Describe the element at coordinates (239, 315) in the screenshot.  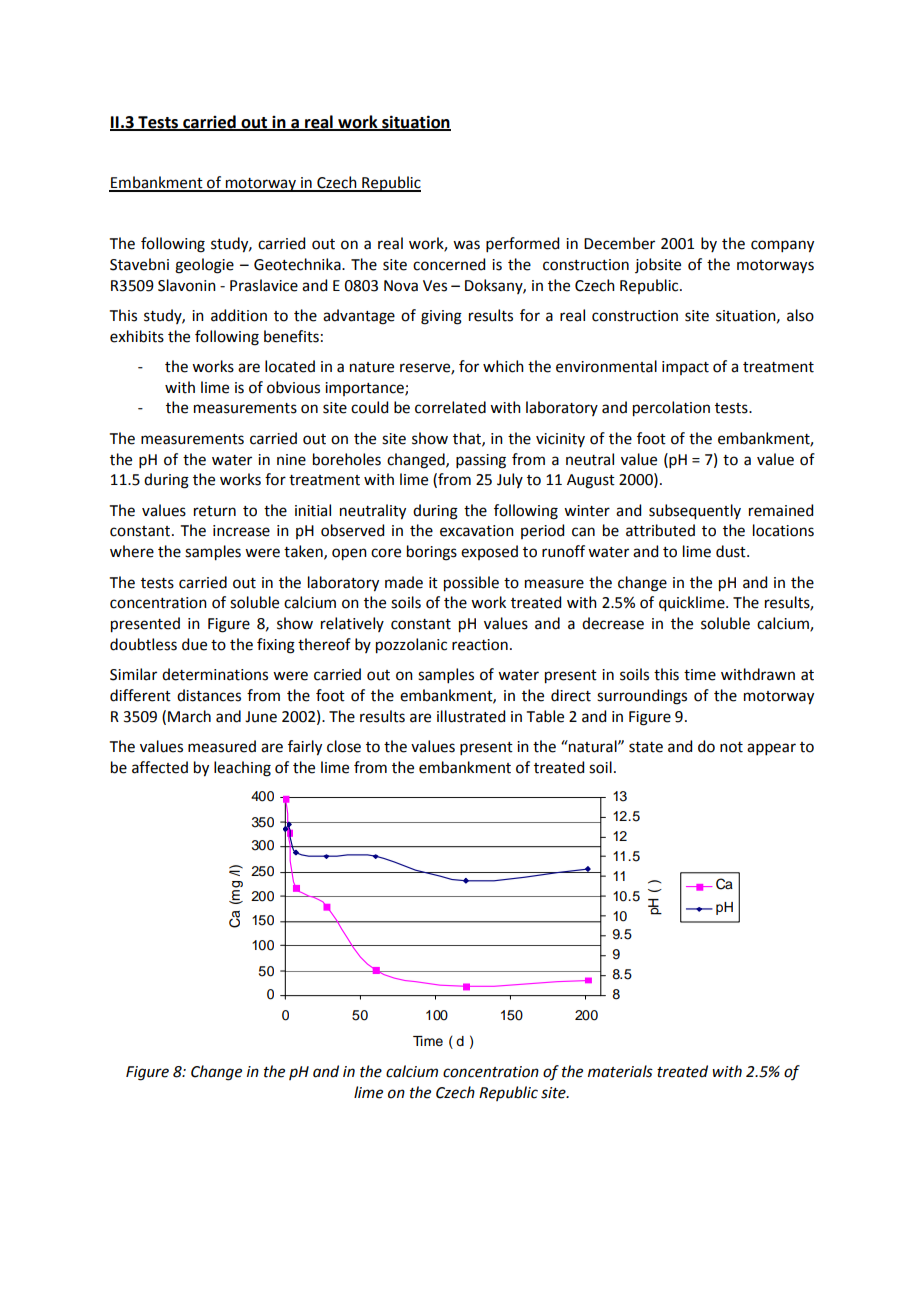
I see `addition` at that location.
